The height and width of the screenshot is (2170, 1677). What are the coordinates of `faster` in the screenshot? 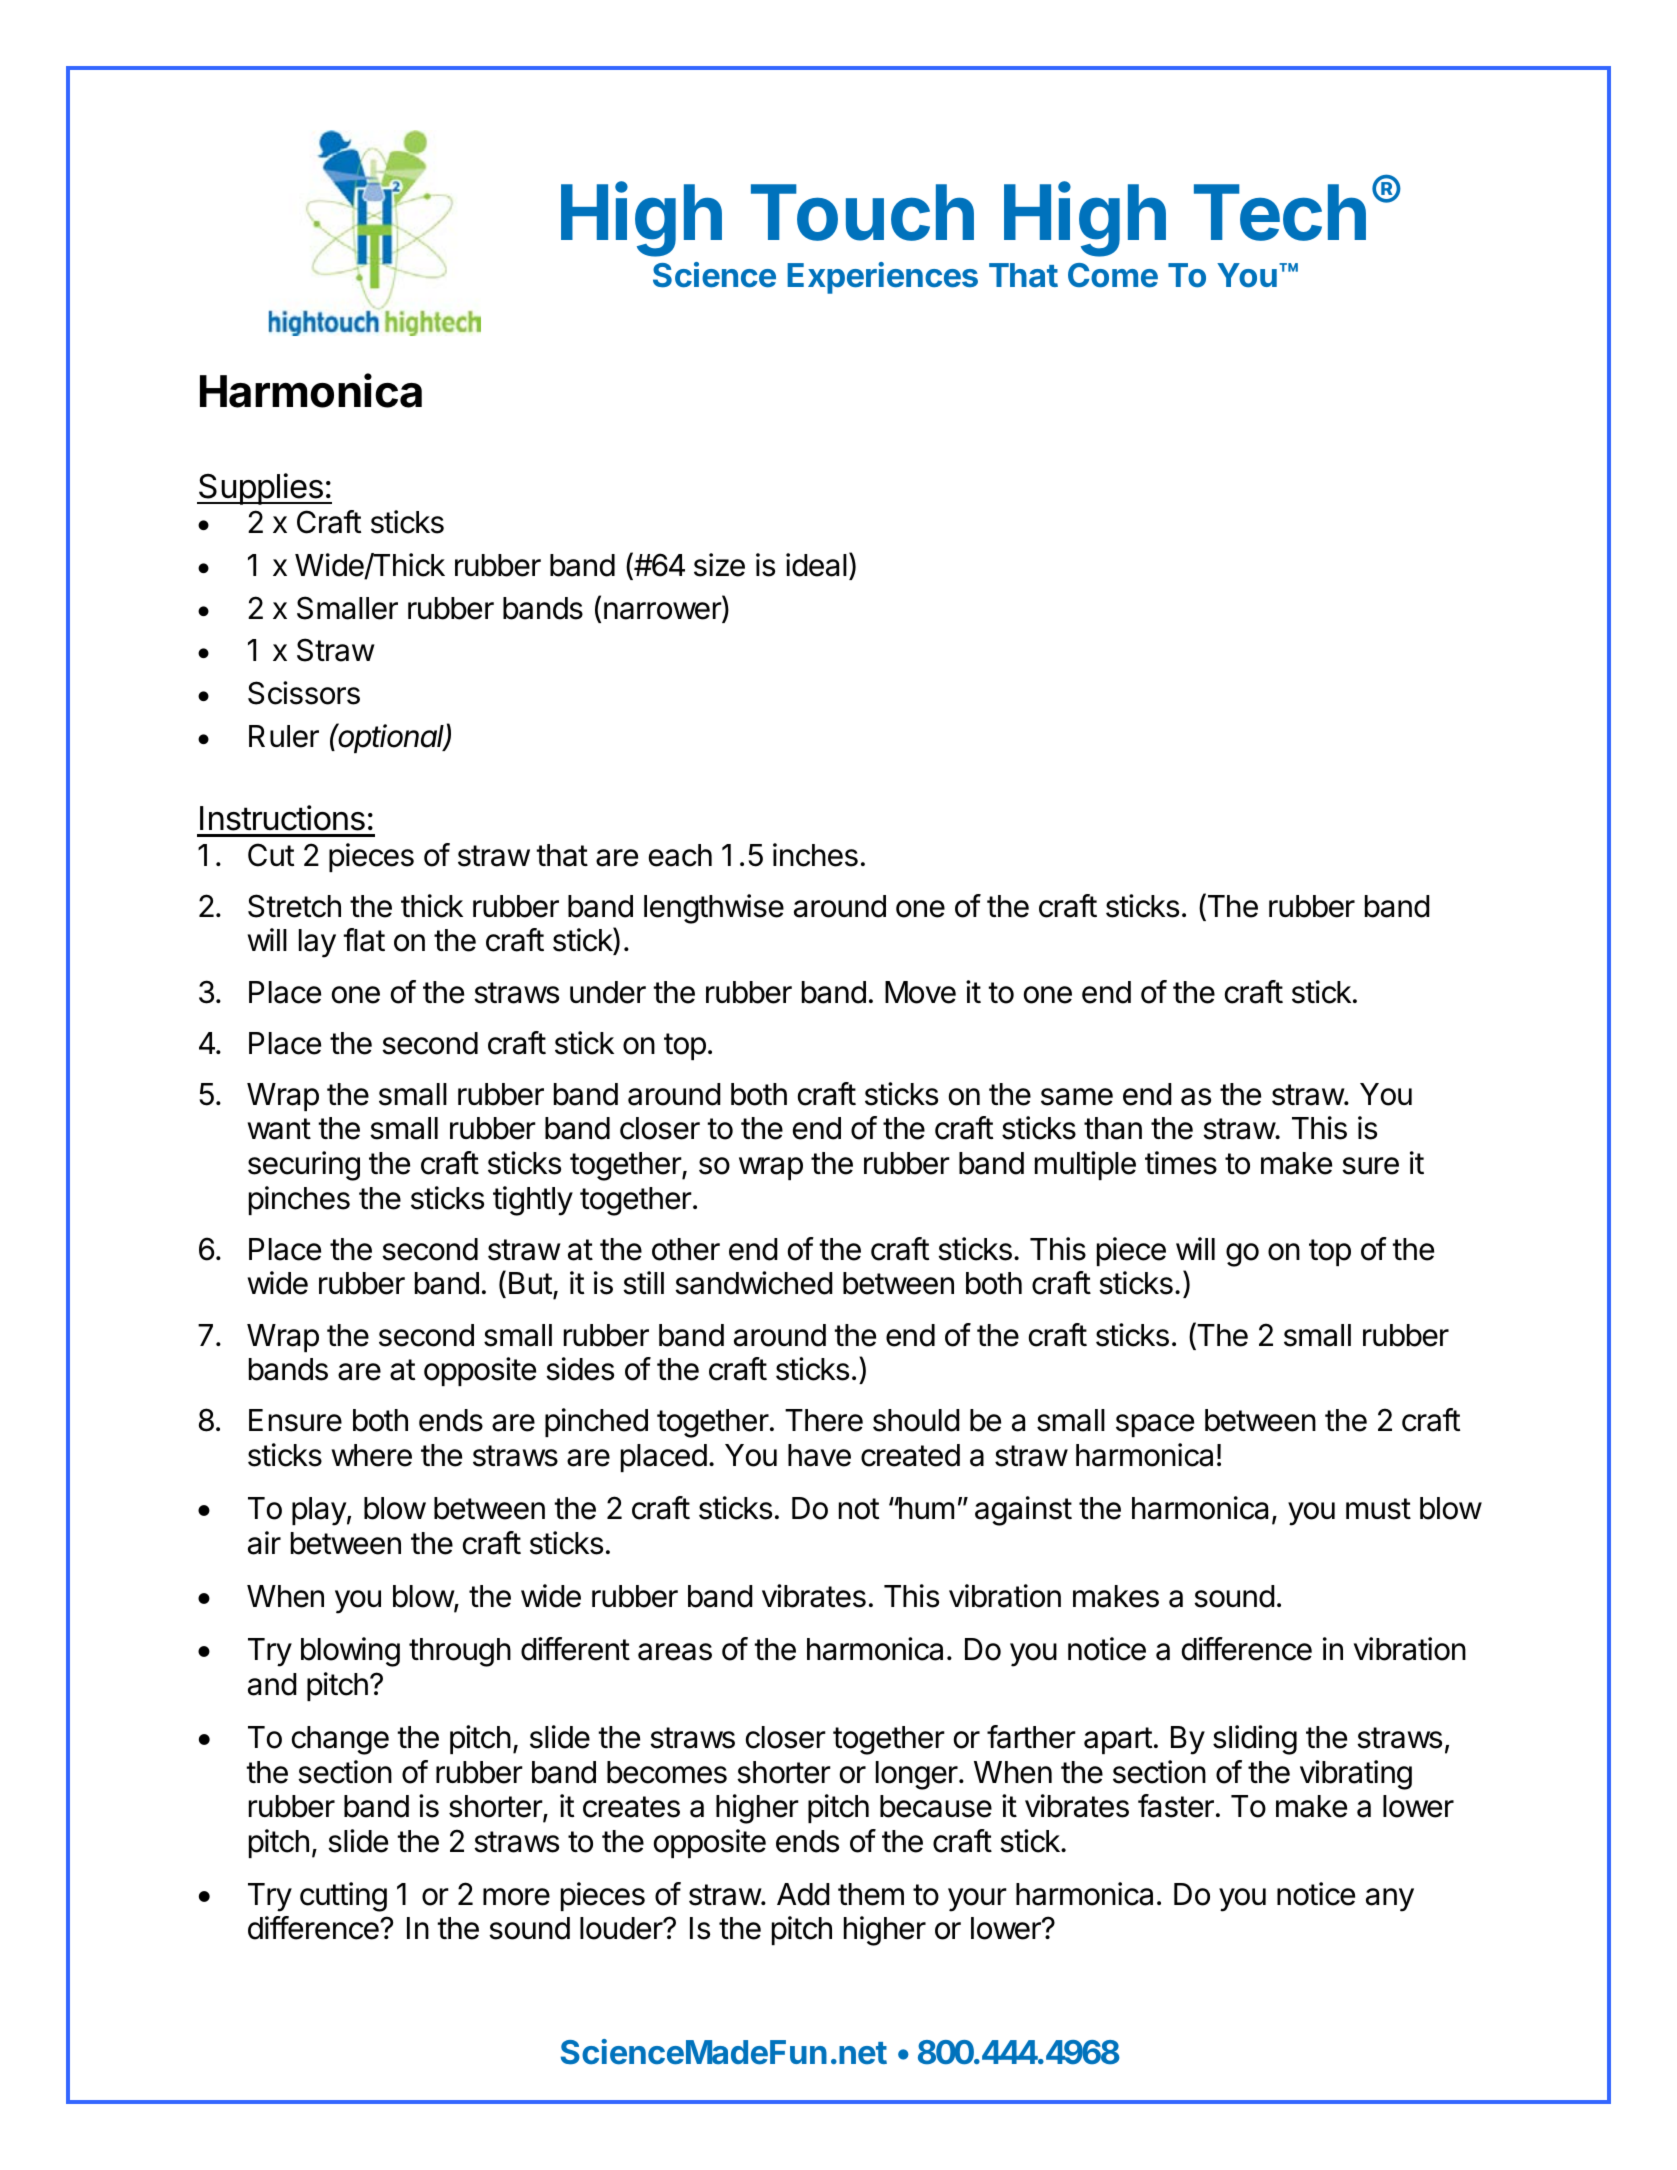 It's located at (1176, 1806).
